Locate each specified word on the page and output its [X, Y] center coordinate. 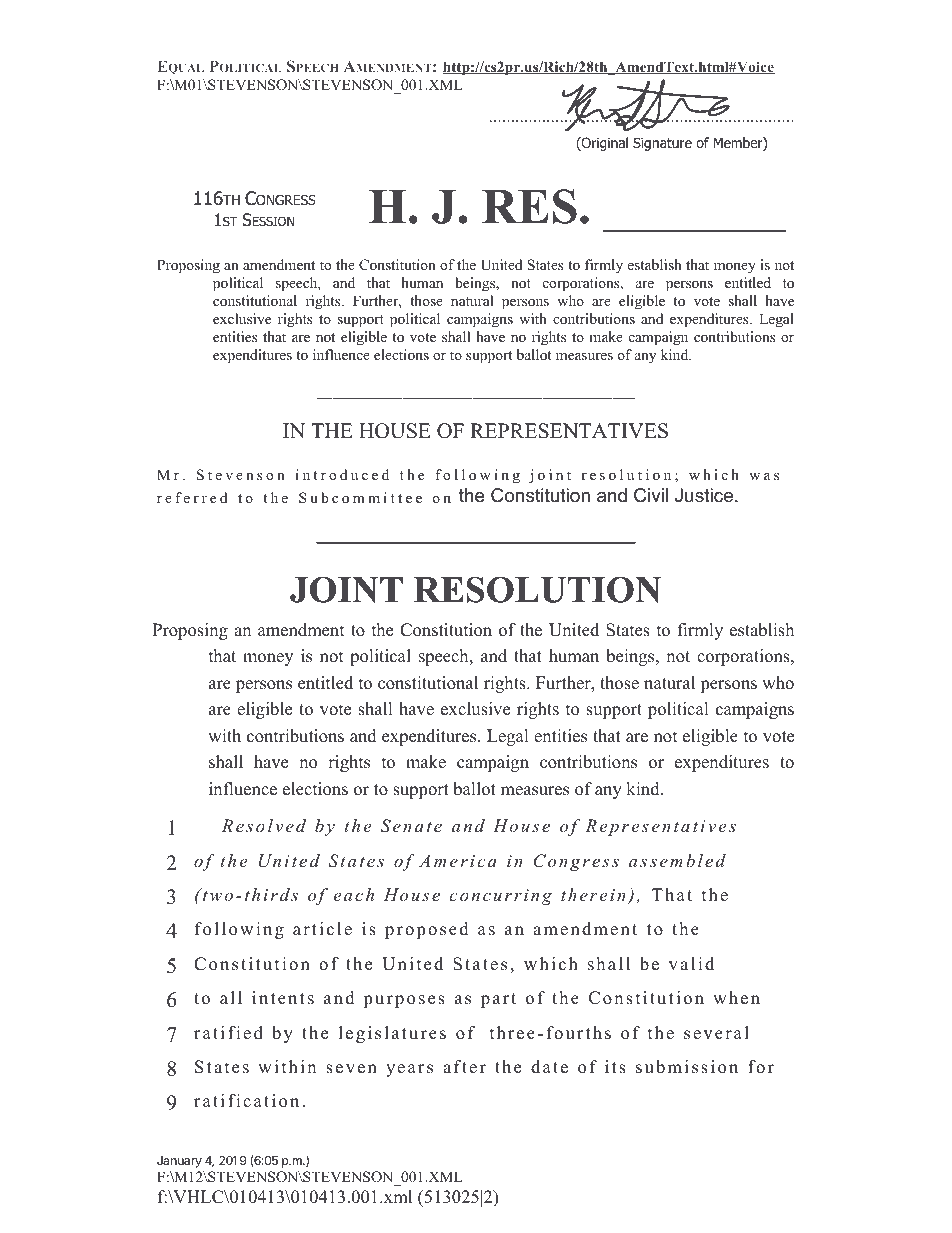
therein [594, 896]
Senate [411, 826]
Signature [662, 144]
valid [691, 964]
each [354, 894]
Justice [705, 495]
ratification [246, 1101]
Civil [651, 495]
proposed [427, 930]
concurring [500, 897]
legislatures [392, 1034]
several [716, 1033]
